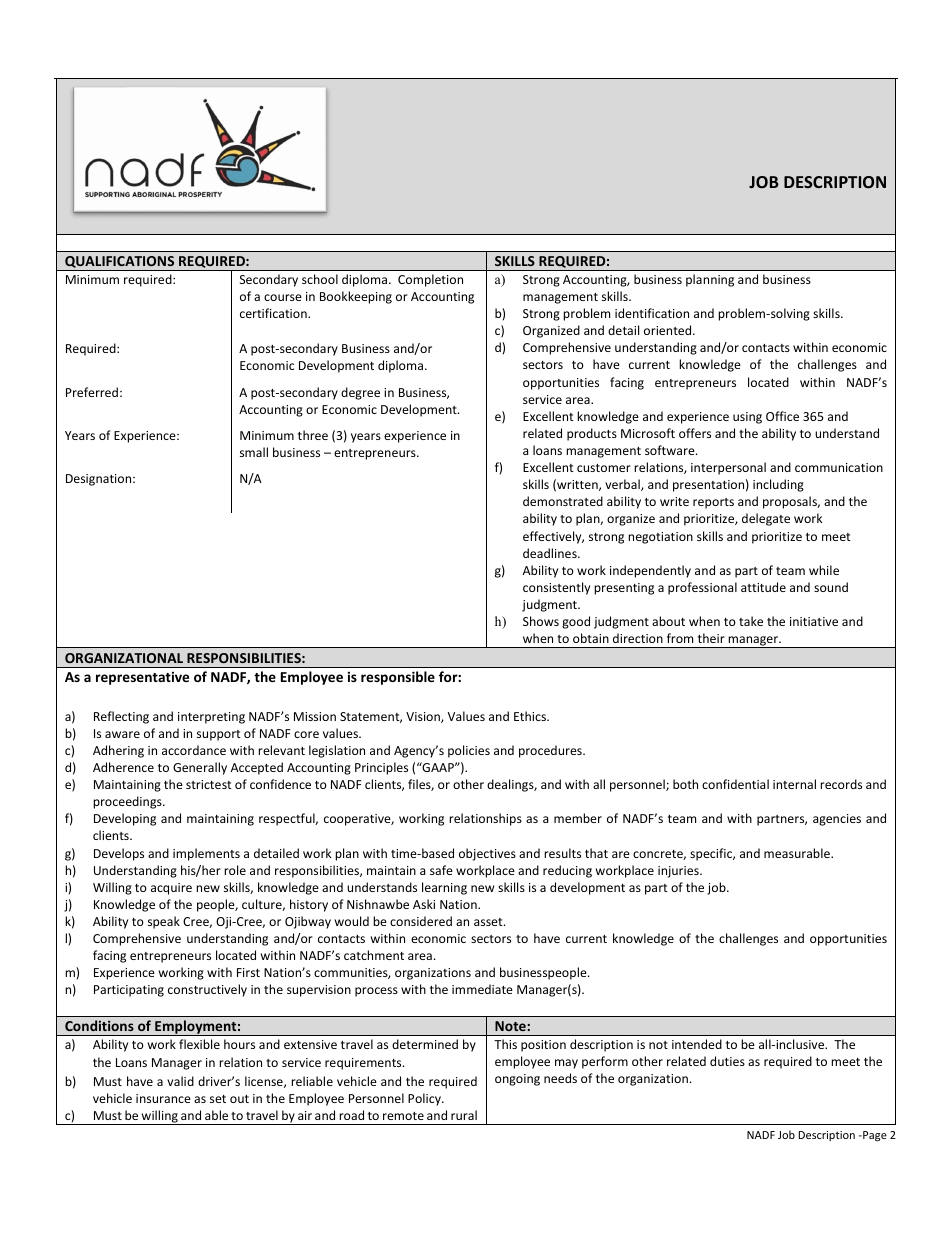  Describe the element at coordinates (469, 751) in the image. I see `policies` at that location.
